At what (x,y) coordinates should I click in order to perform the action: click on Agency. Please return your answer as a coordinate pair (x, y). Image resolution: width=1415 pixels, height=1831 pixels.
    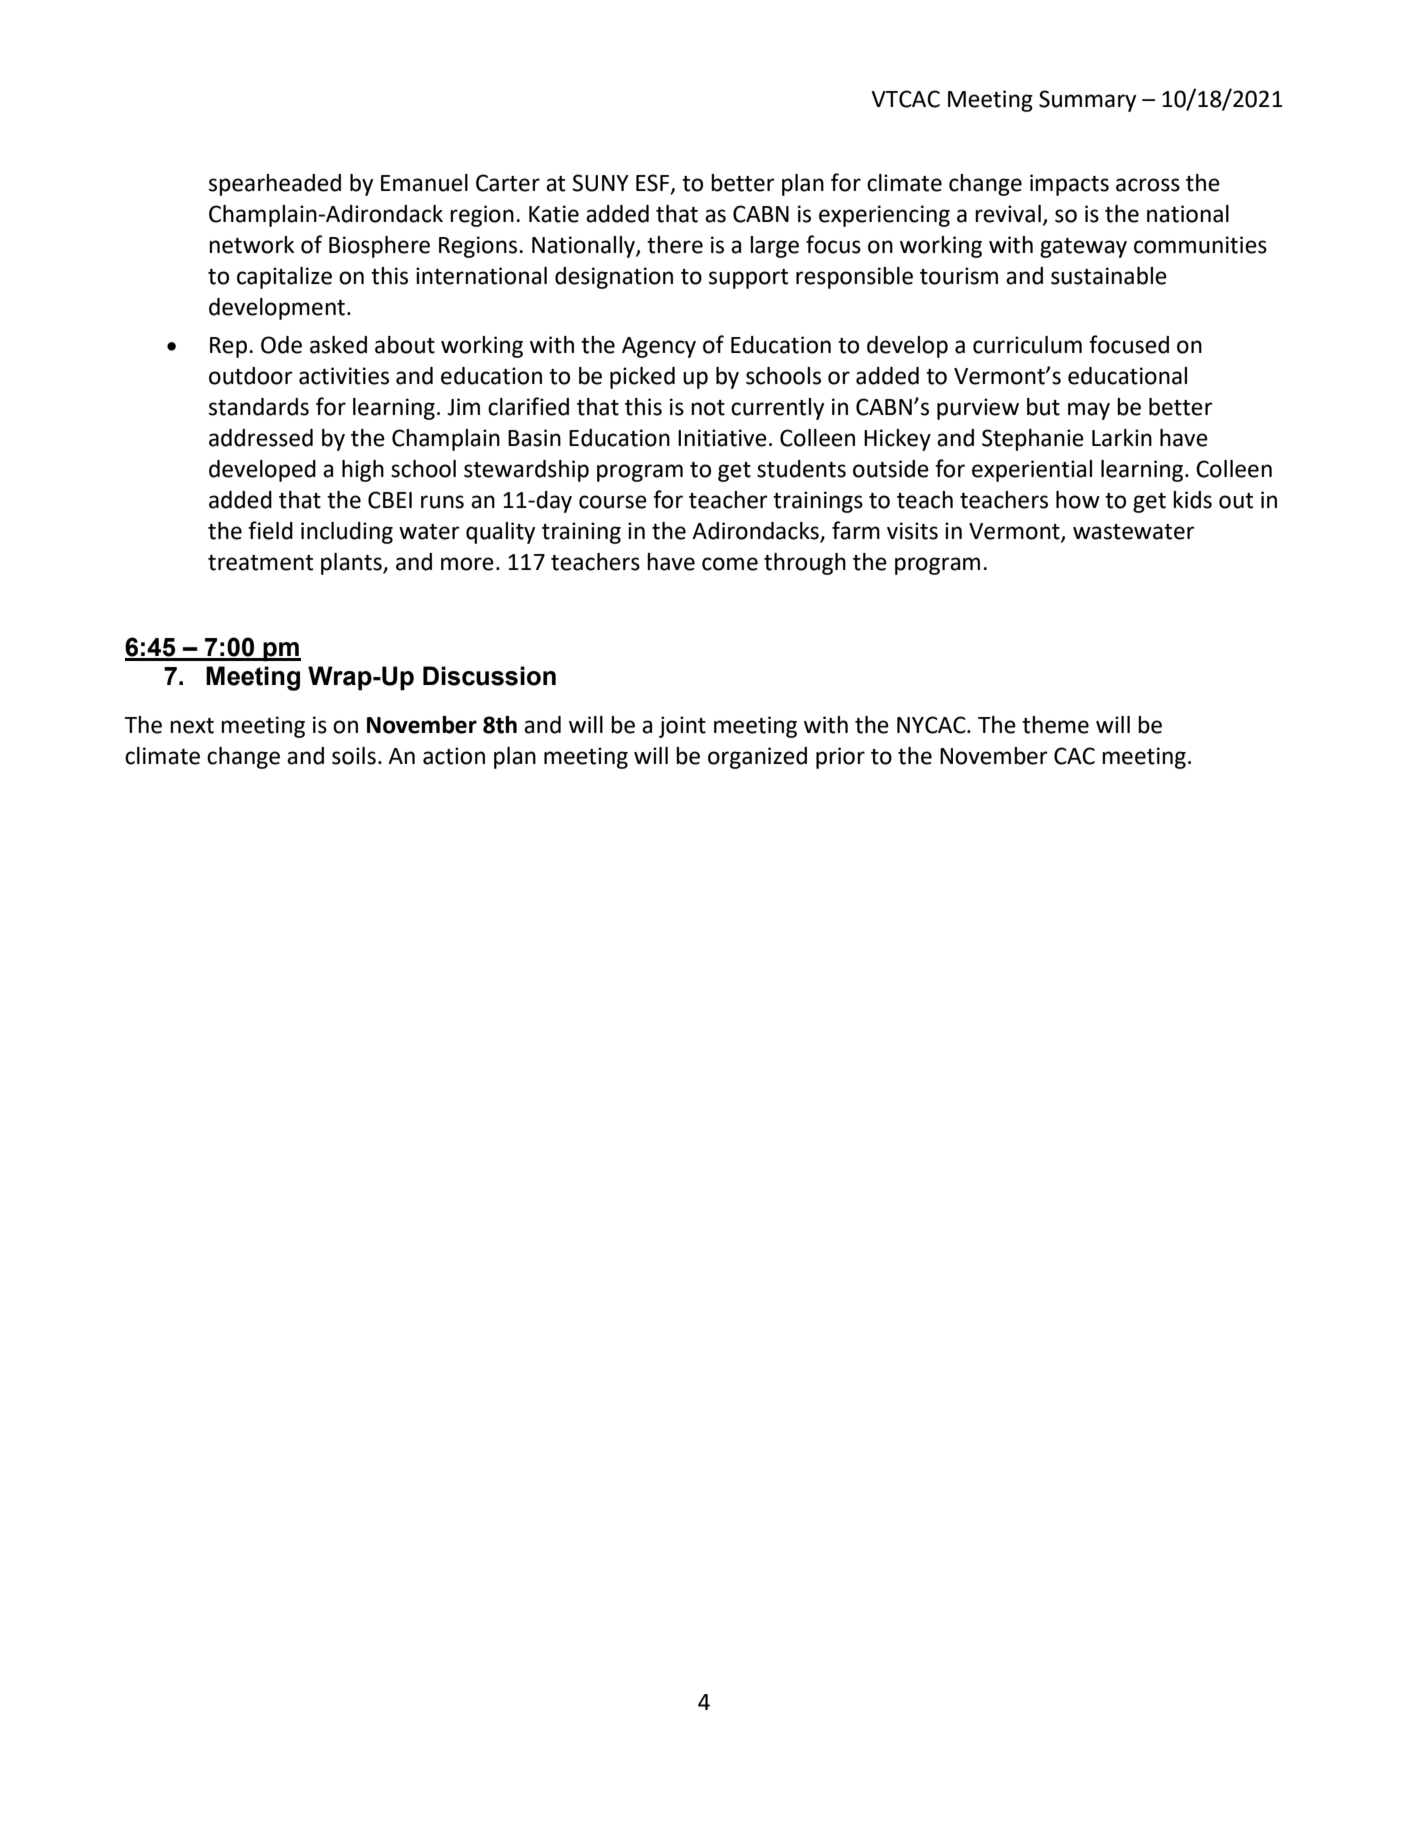
    Looking at the image, I should click on (659, 347).
